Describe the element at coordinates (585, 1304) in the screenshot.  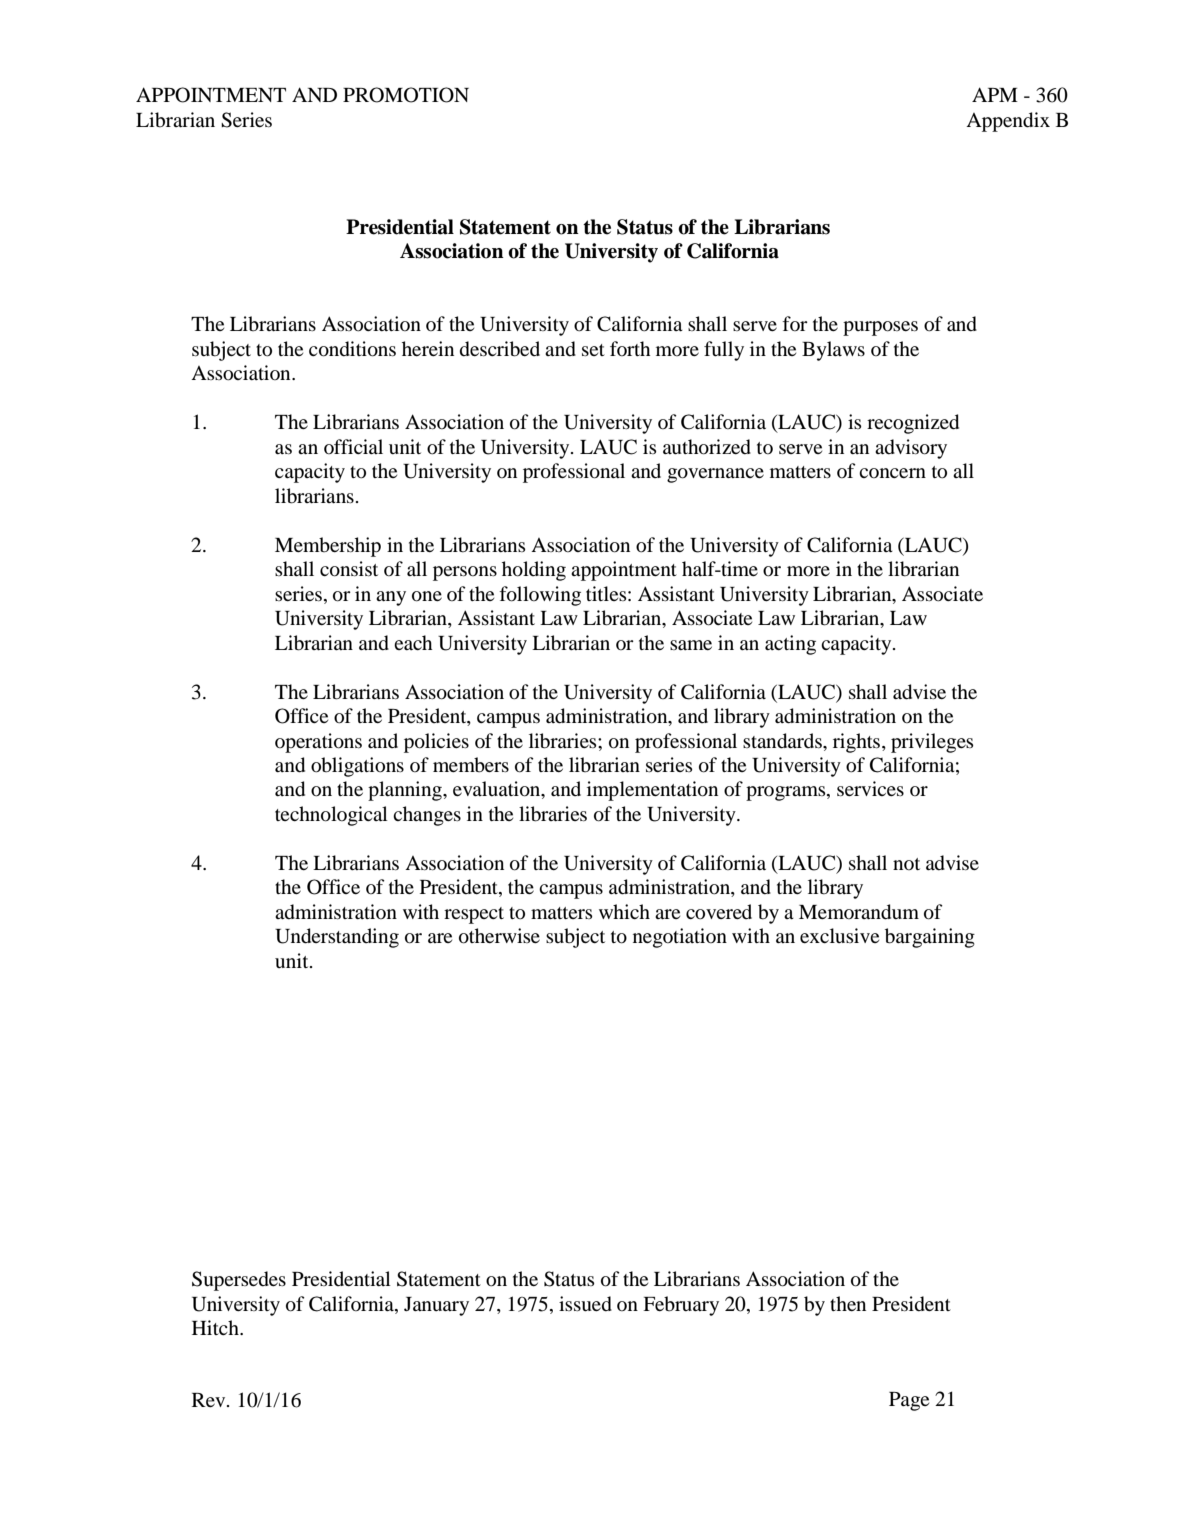
I see `issued` at that location.
